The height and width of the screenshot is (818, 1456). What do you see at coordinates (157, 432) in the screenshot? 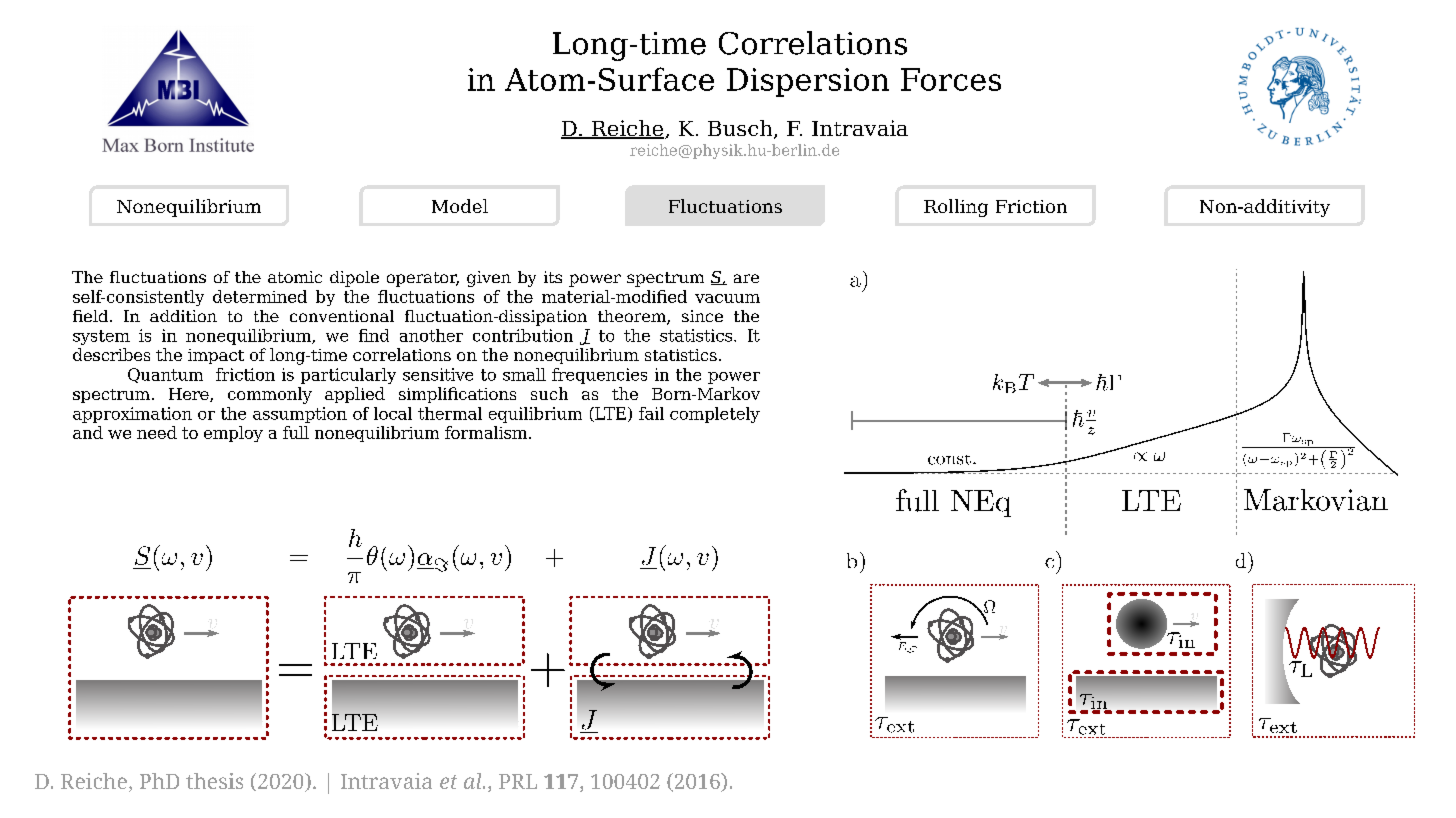
I see `need` at bounding box center [157, 432].
